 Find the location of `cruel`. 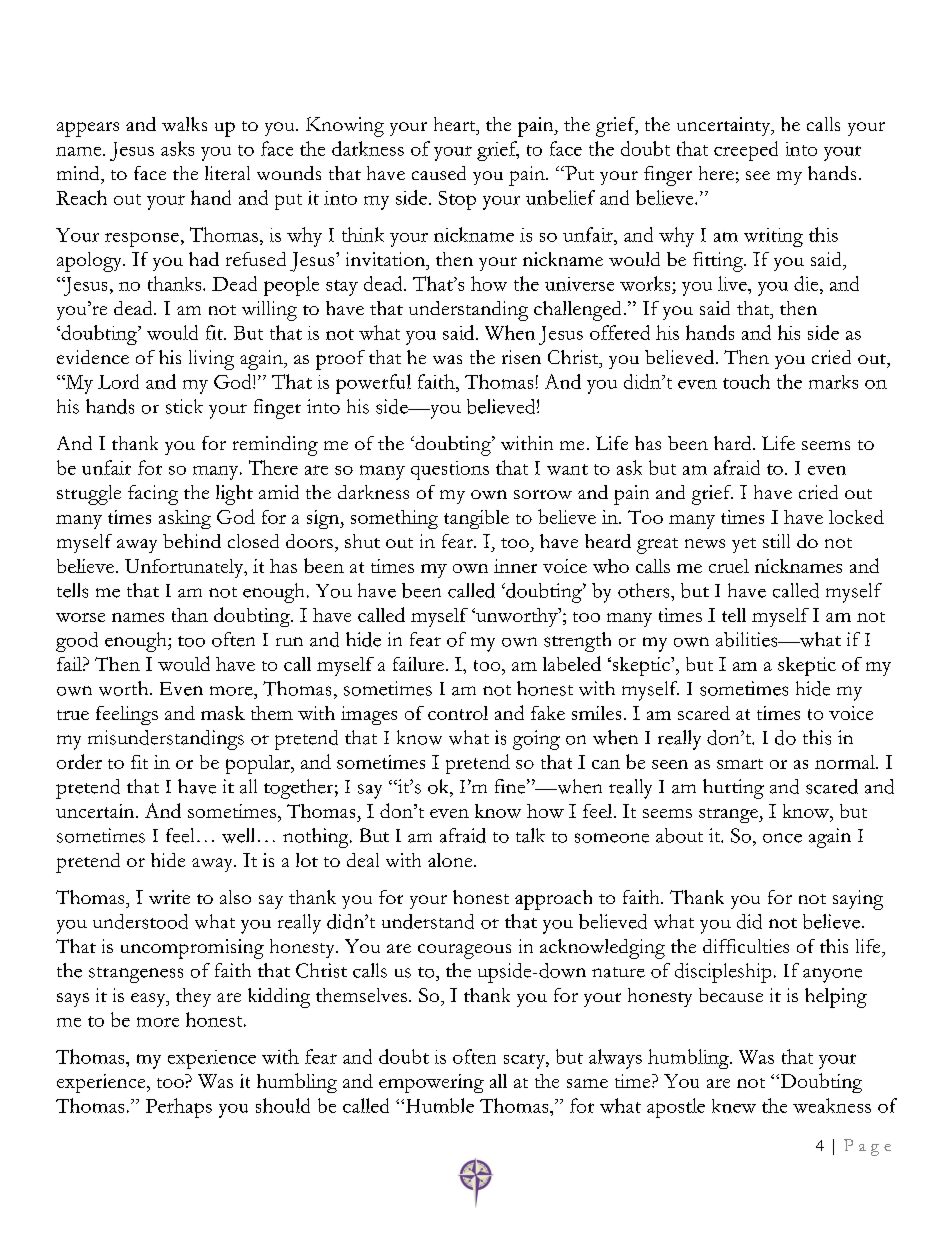

cruel is located at coordinates (729, 566).
